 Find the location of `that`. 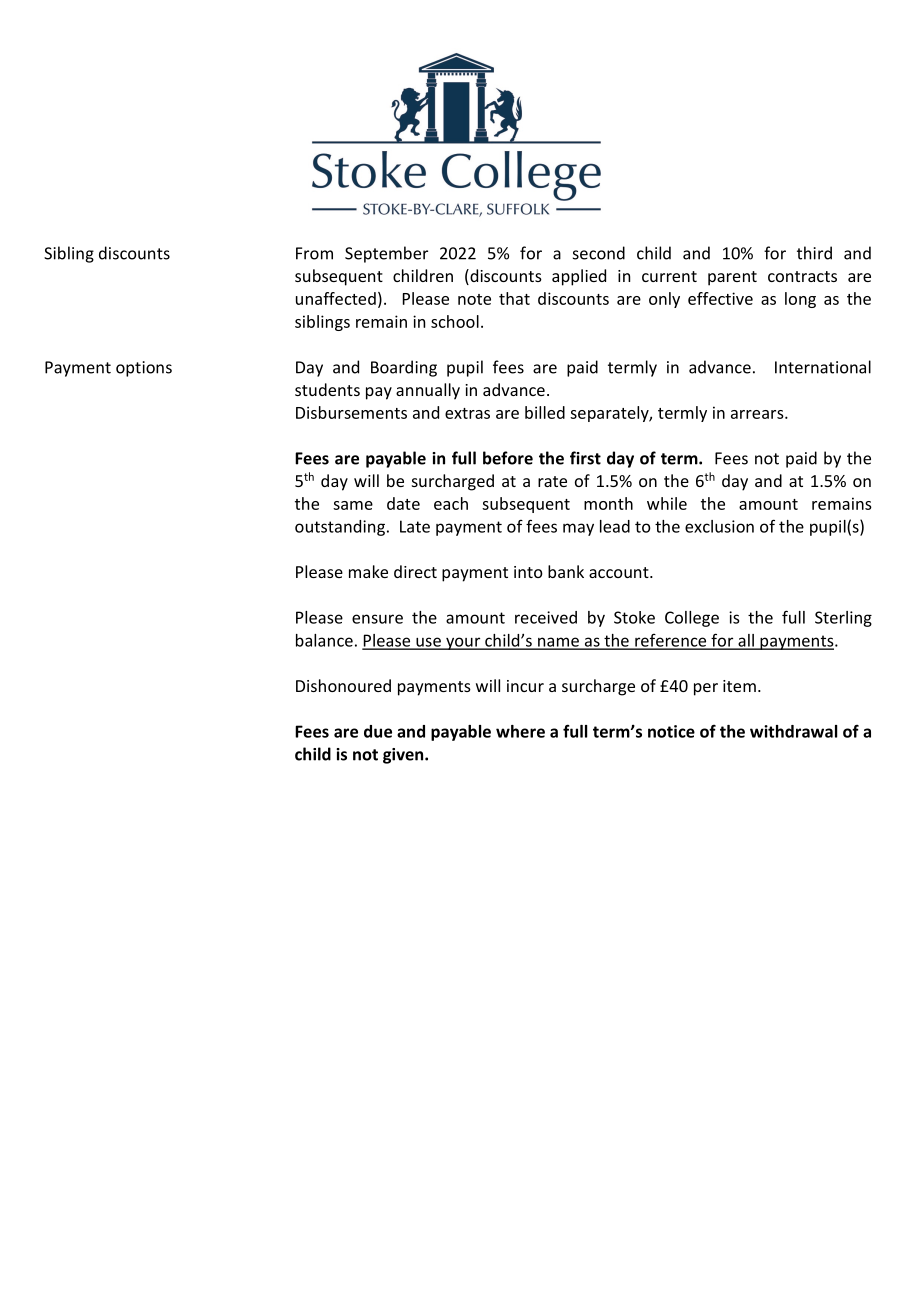

that is located at coordinates (514, 298).
